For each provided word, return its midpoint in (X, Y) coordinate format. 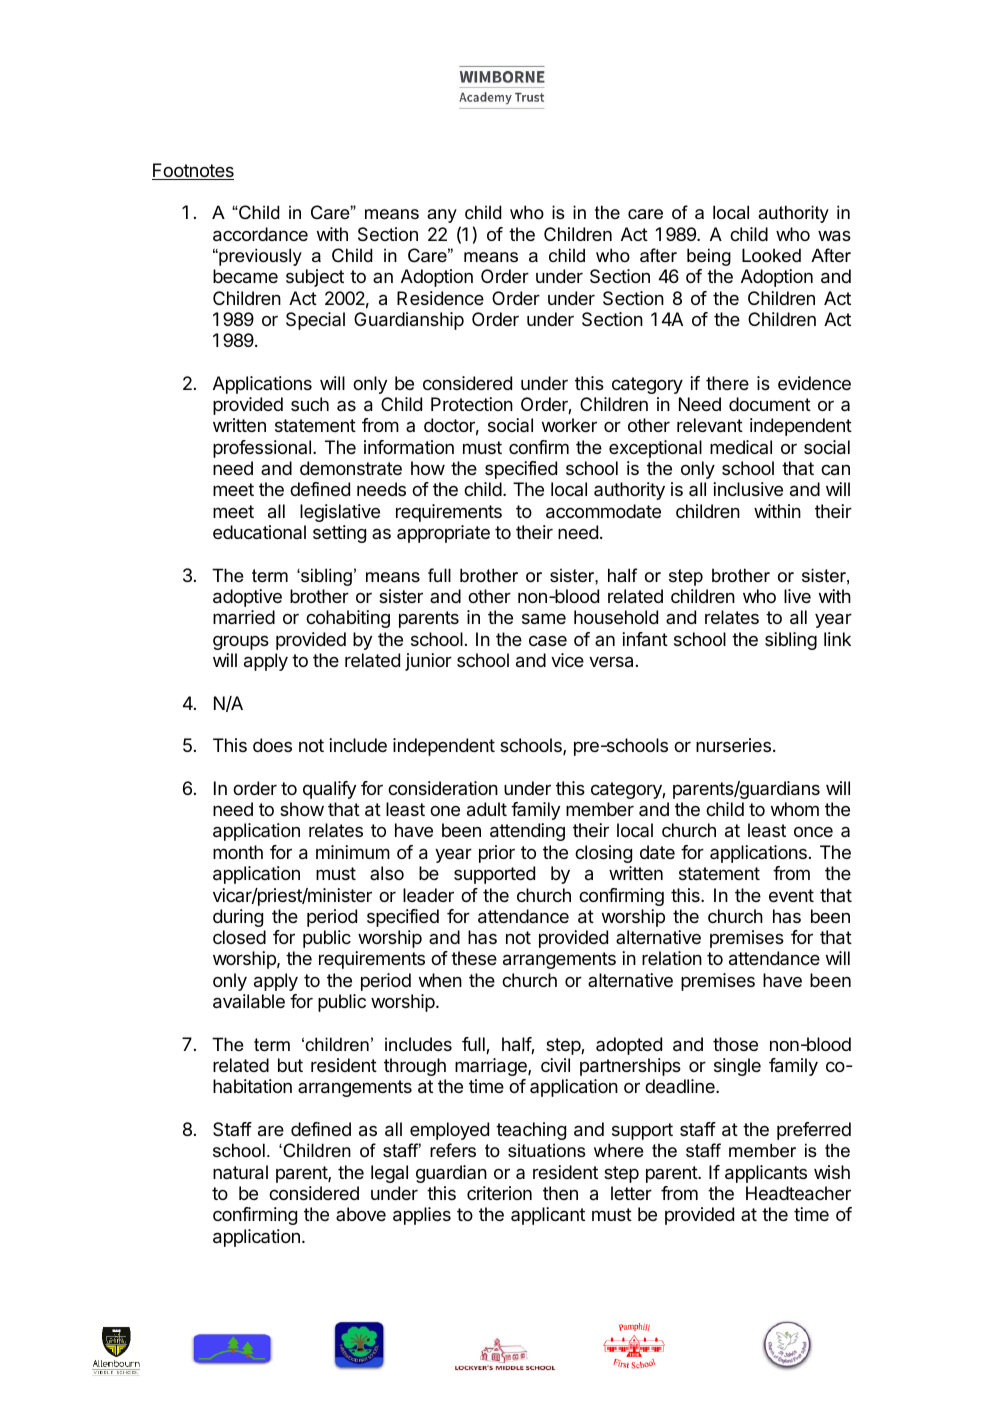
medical (741, 447)
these (474, 958)
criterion (499, 1193)
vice (567, 660)
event (791, 895)
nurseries (733, 745)
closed (239, 937)
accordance (260, 234)
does (272, 745)
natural (240, 1172)
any (442, 216)
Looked (771, 255)
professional (262, 449)
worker (569, 425)
